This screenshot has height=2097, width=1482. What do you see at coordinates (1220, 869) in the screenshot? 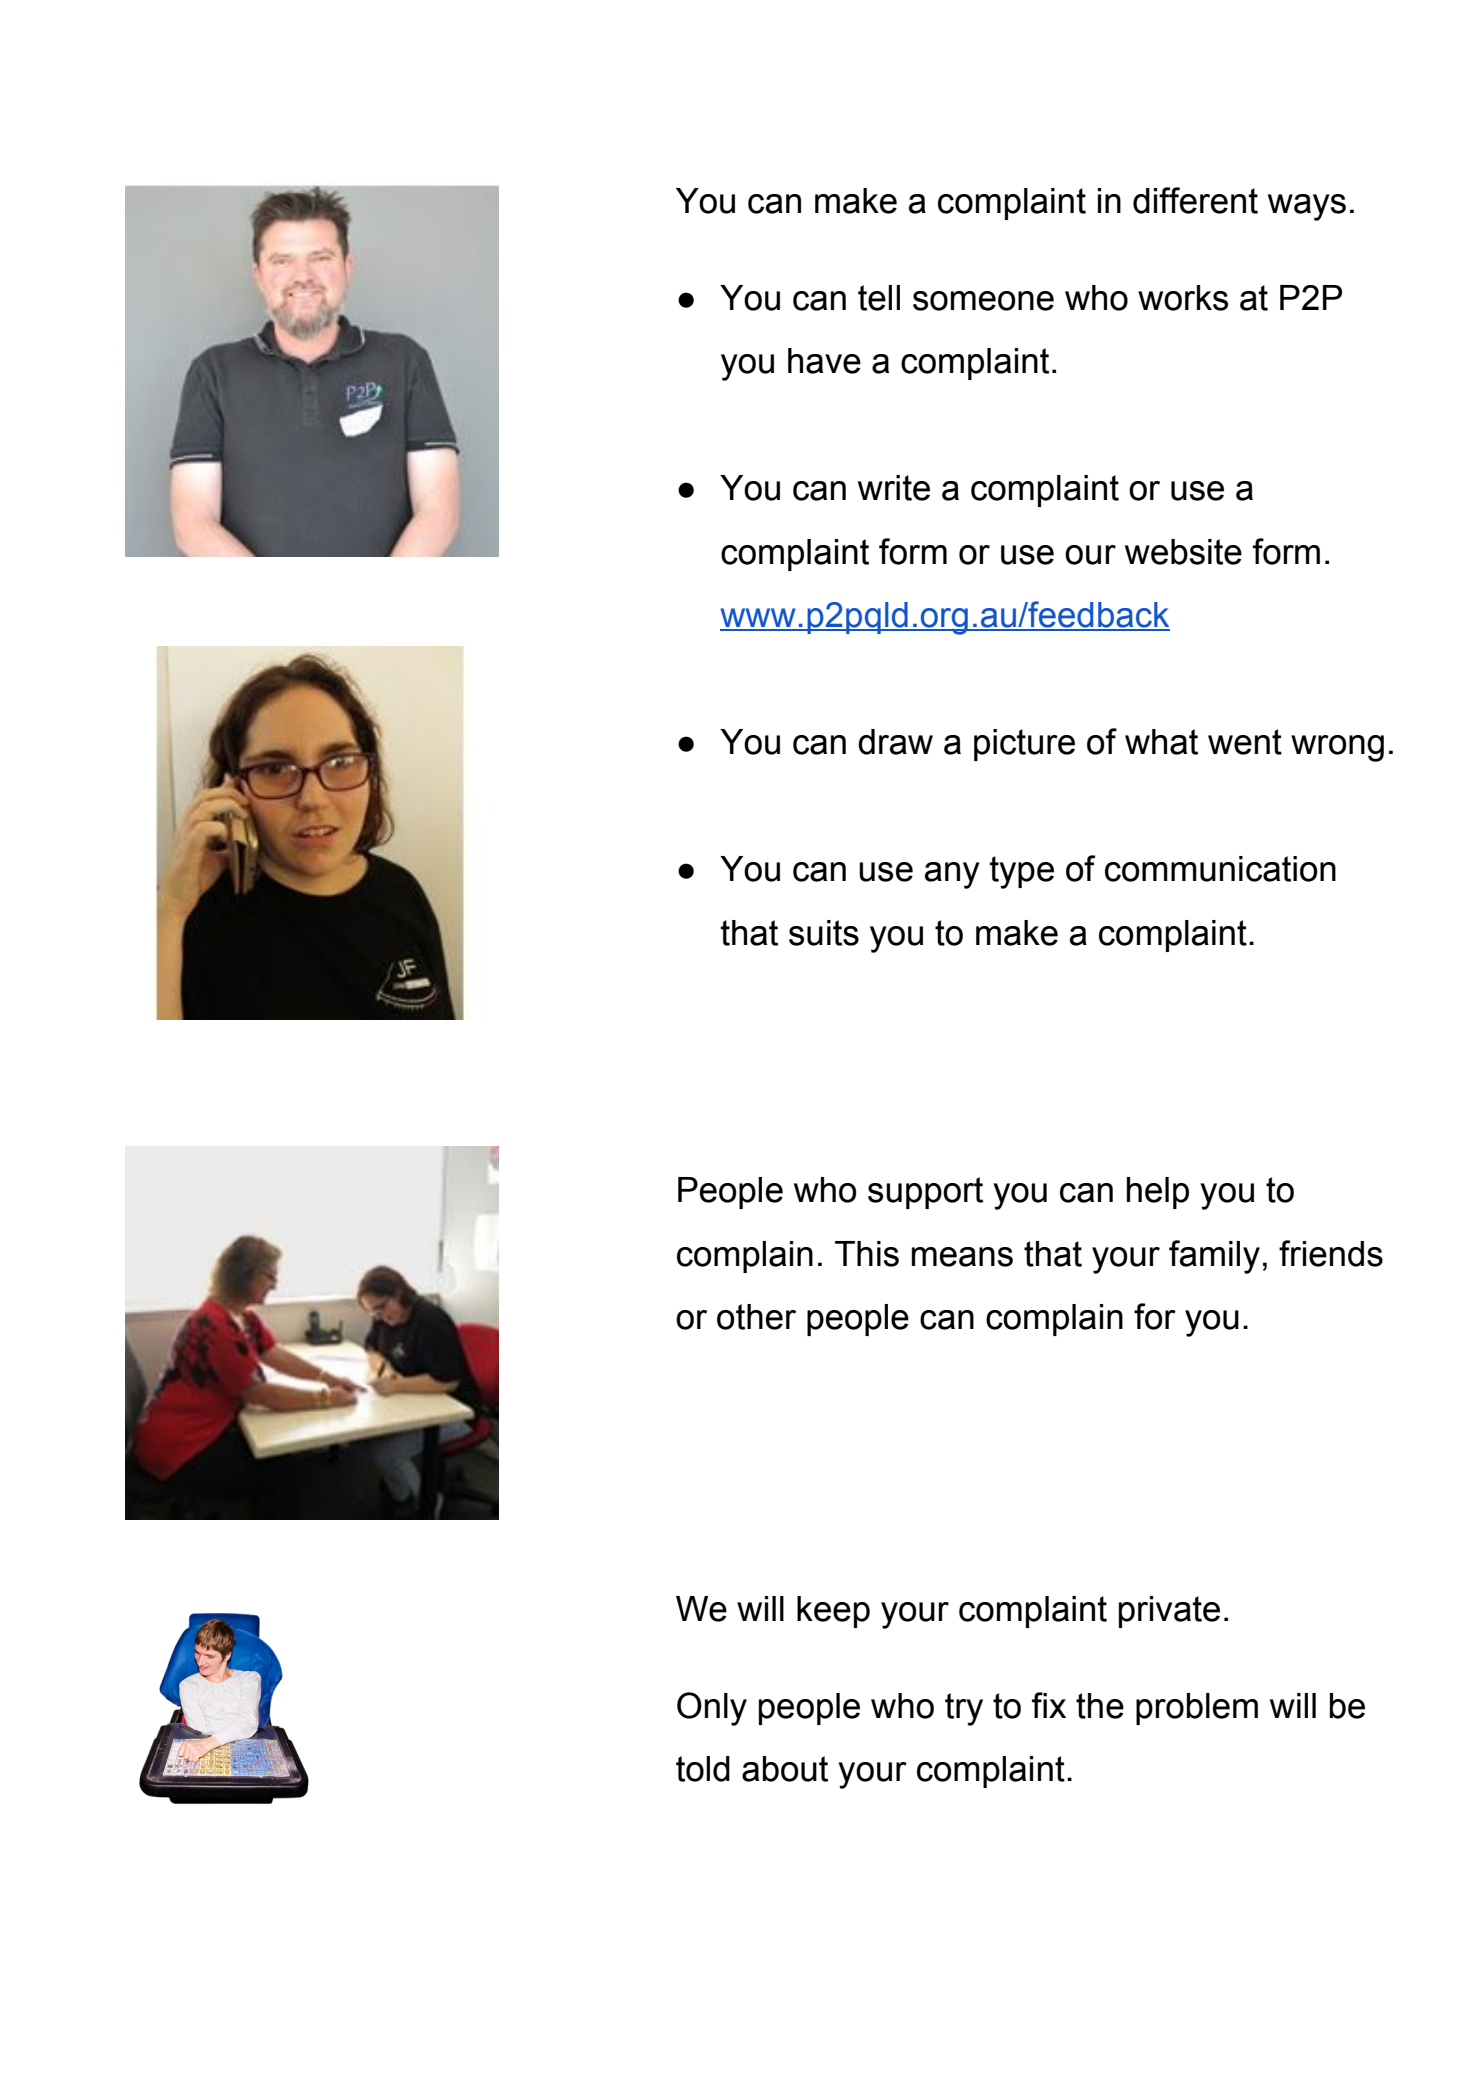
I see `communication` at bounding box center [1220, 869].
